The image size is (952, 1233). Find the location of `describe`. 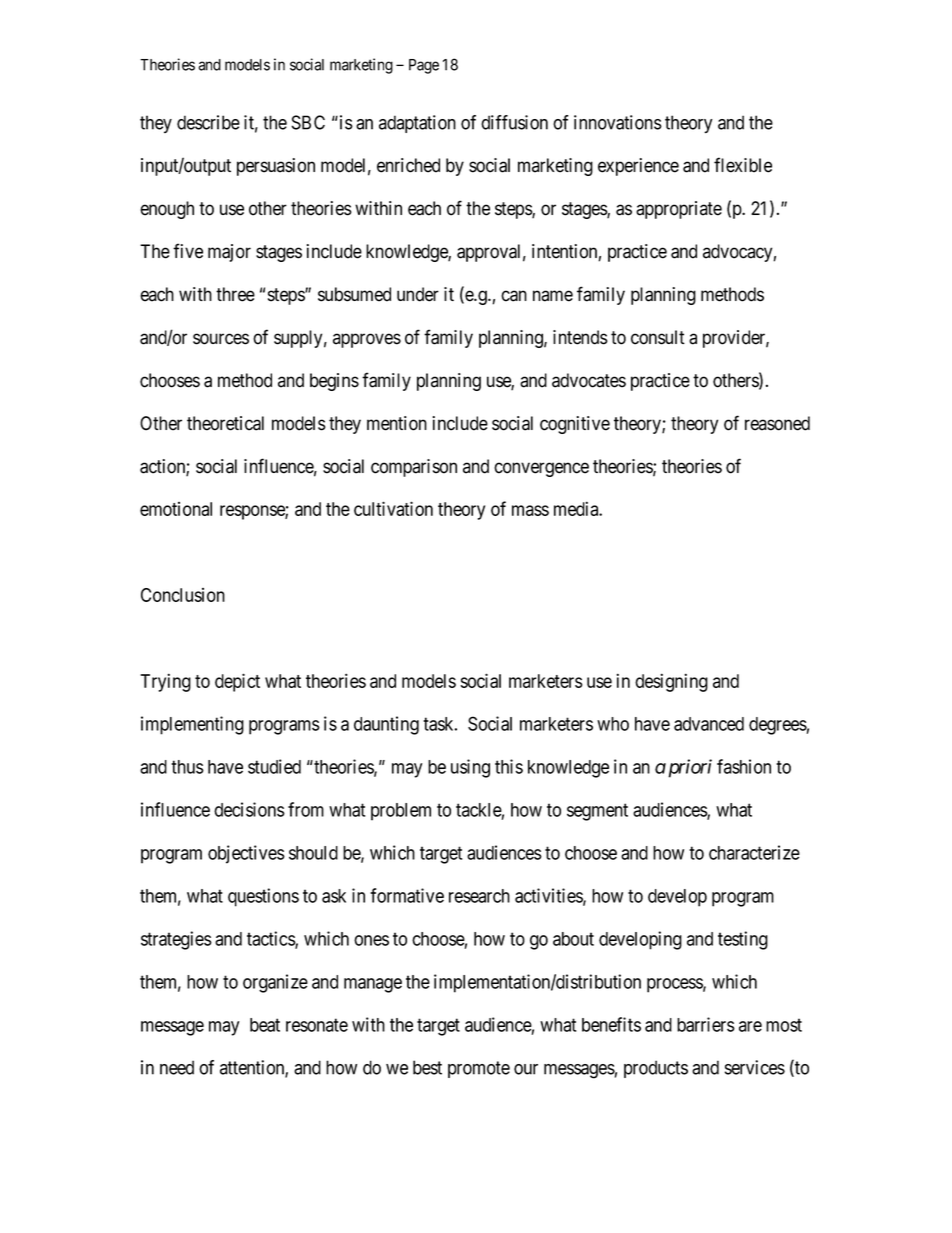

describe is located at coordinates (208, 122).
